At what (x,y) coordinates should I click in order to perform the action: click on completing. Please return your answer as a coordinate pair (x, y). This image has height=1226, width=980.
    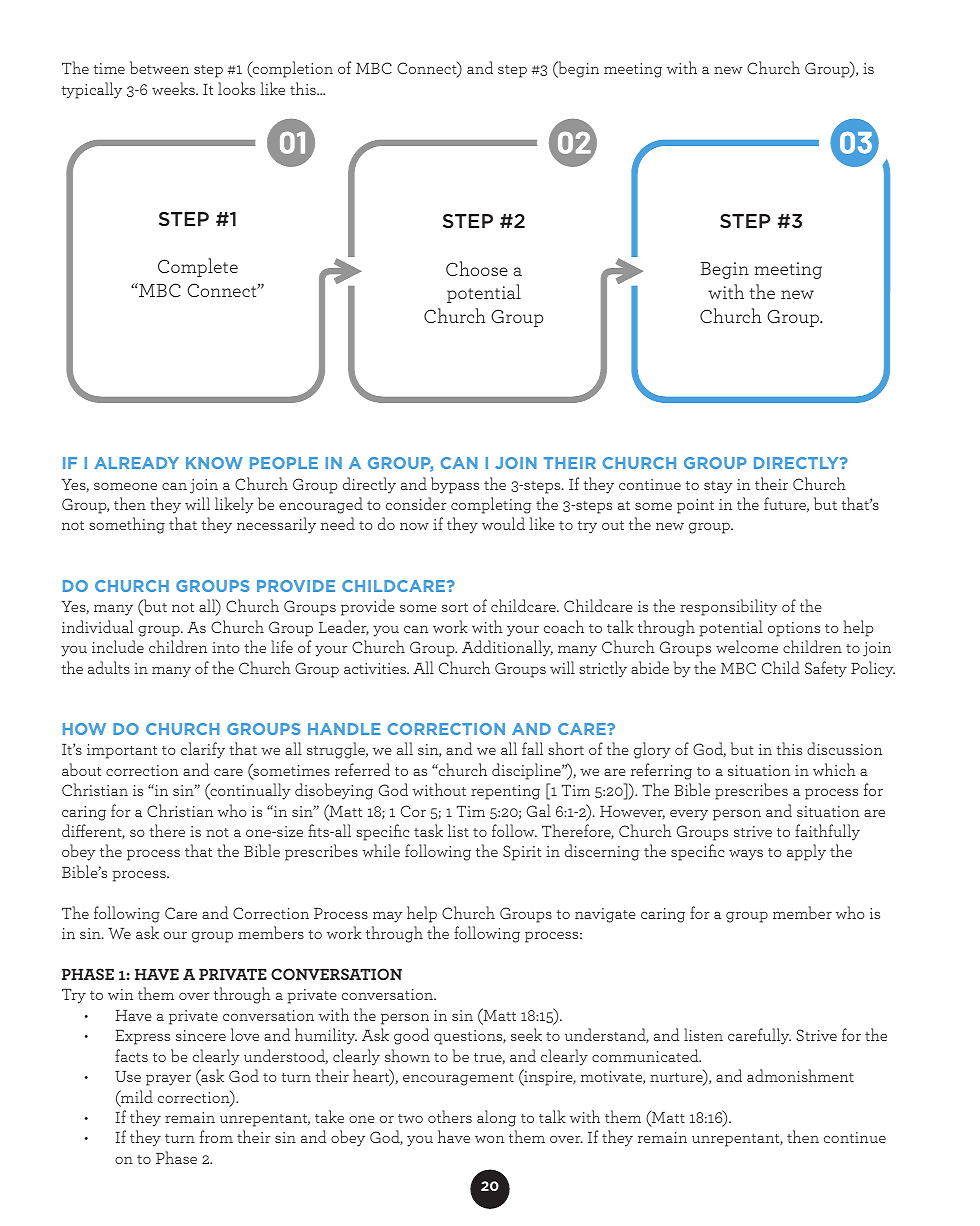
    Looking at the image, I should click on (491, 505).
